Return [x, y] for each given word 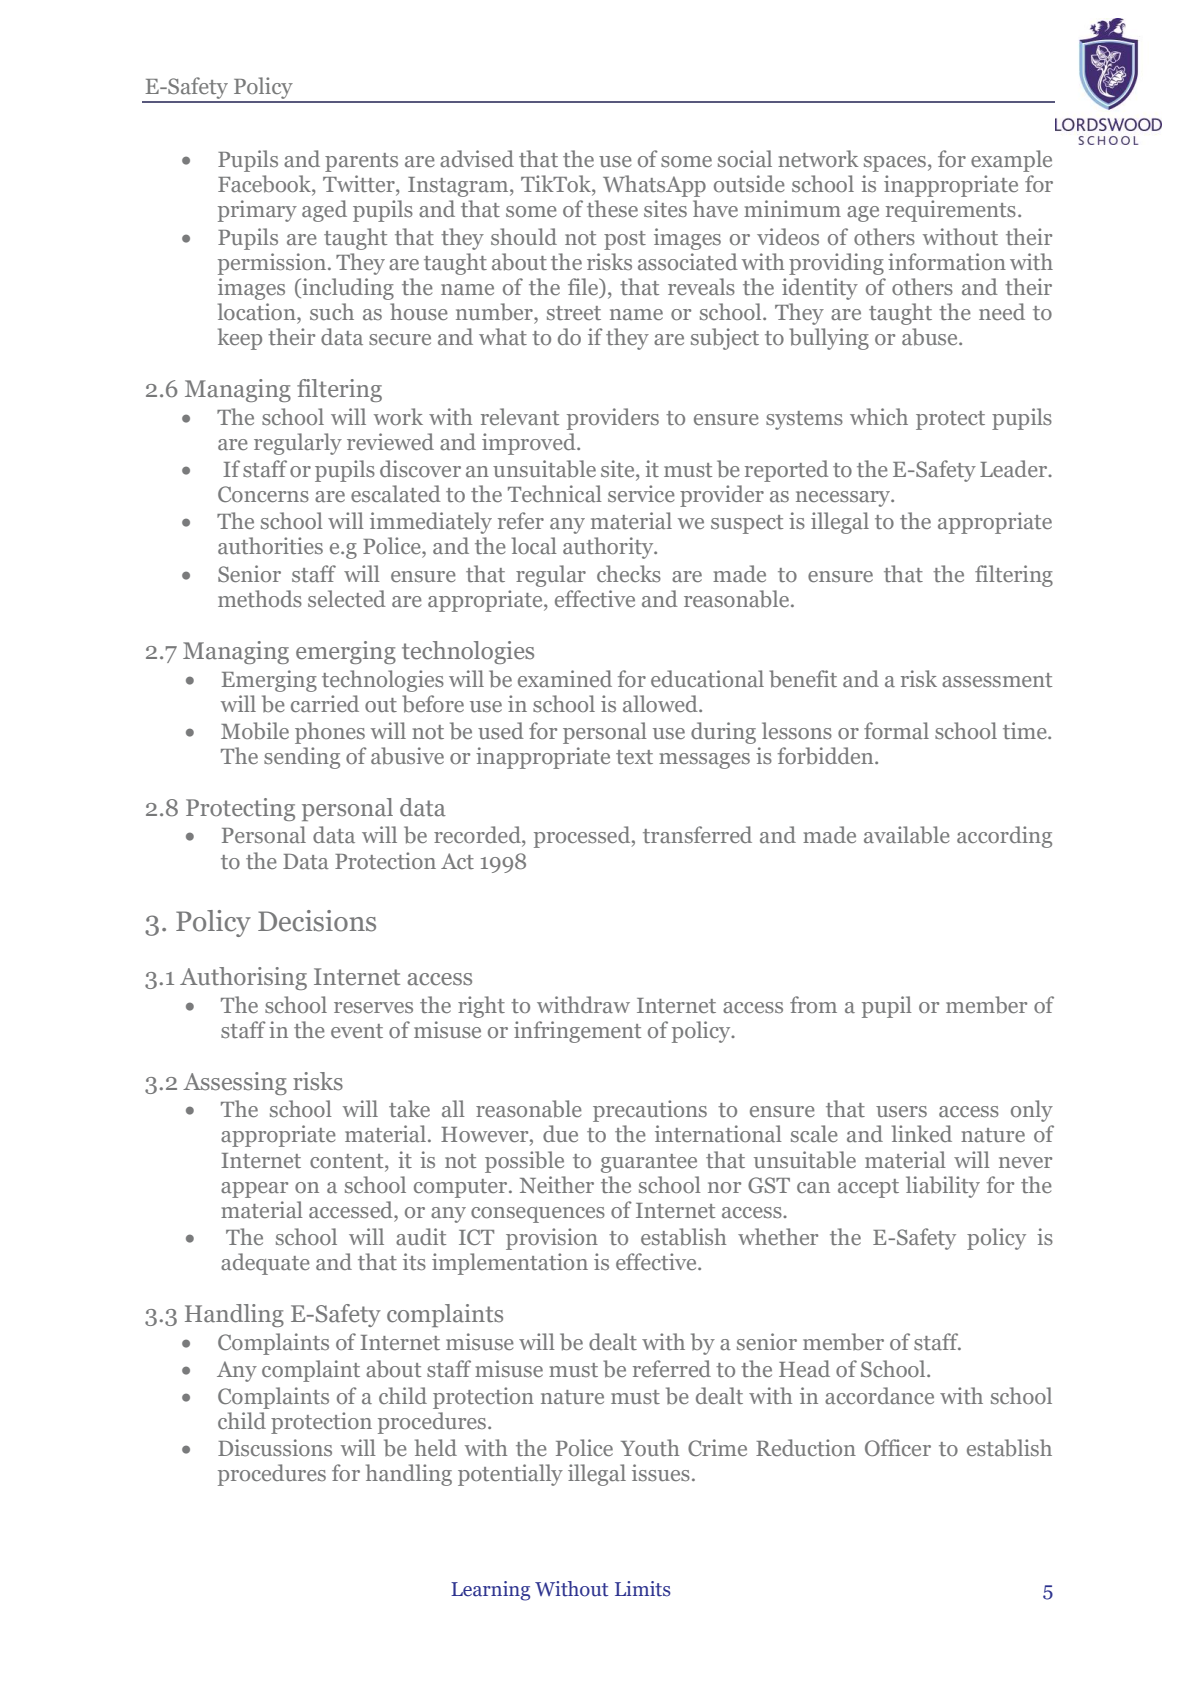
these [612, 208]
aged [324, 211]
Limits [643, 1589]
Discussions [275, 1447]
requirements [951, 211]
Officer [898, 1447]
